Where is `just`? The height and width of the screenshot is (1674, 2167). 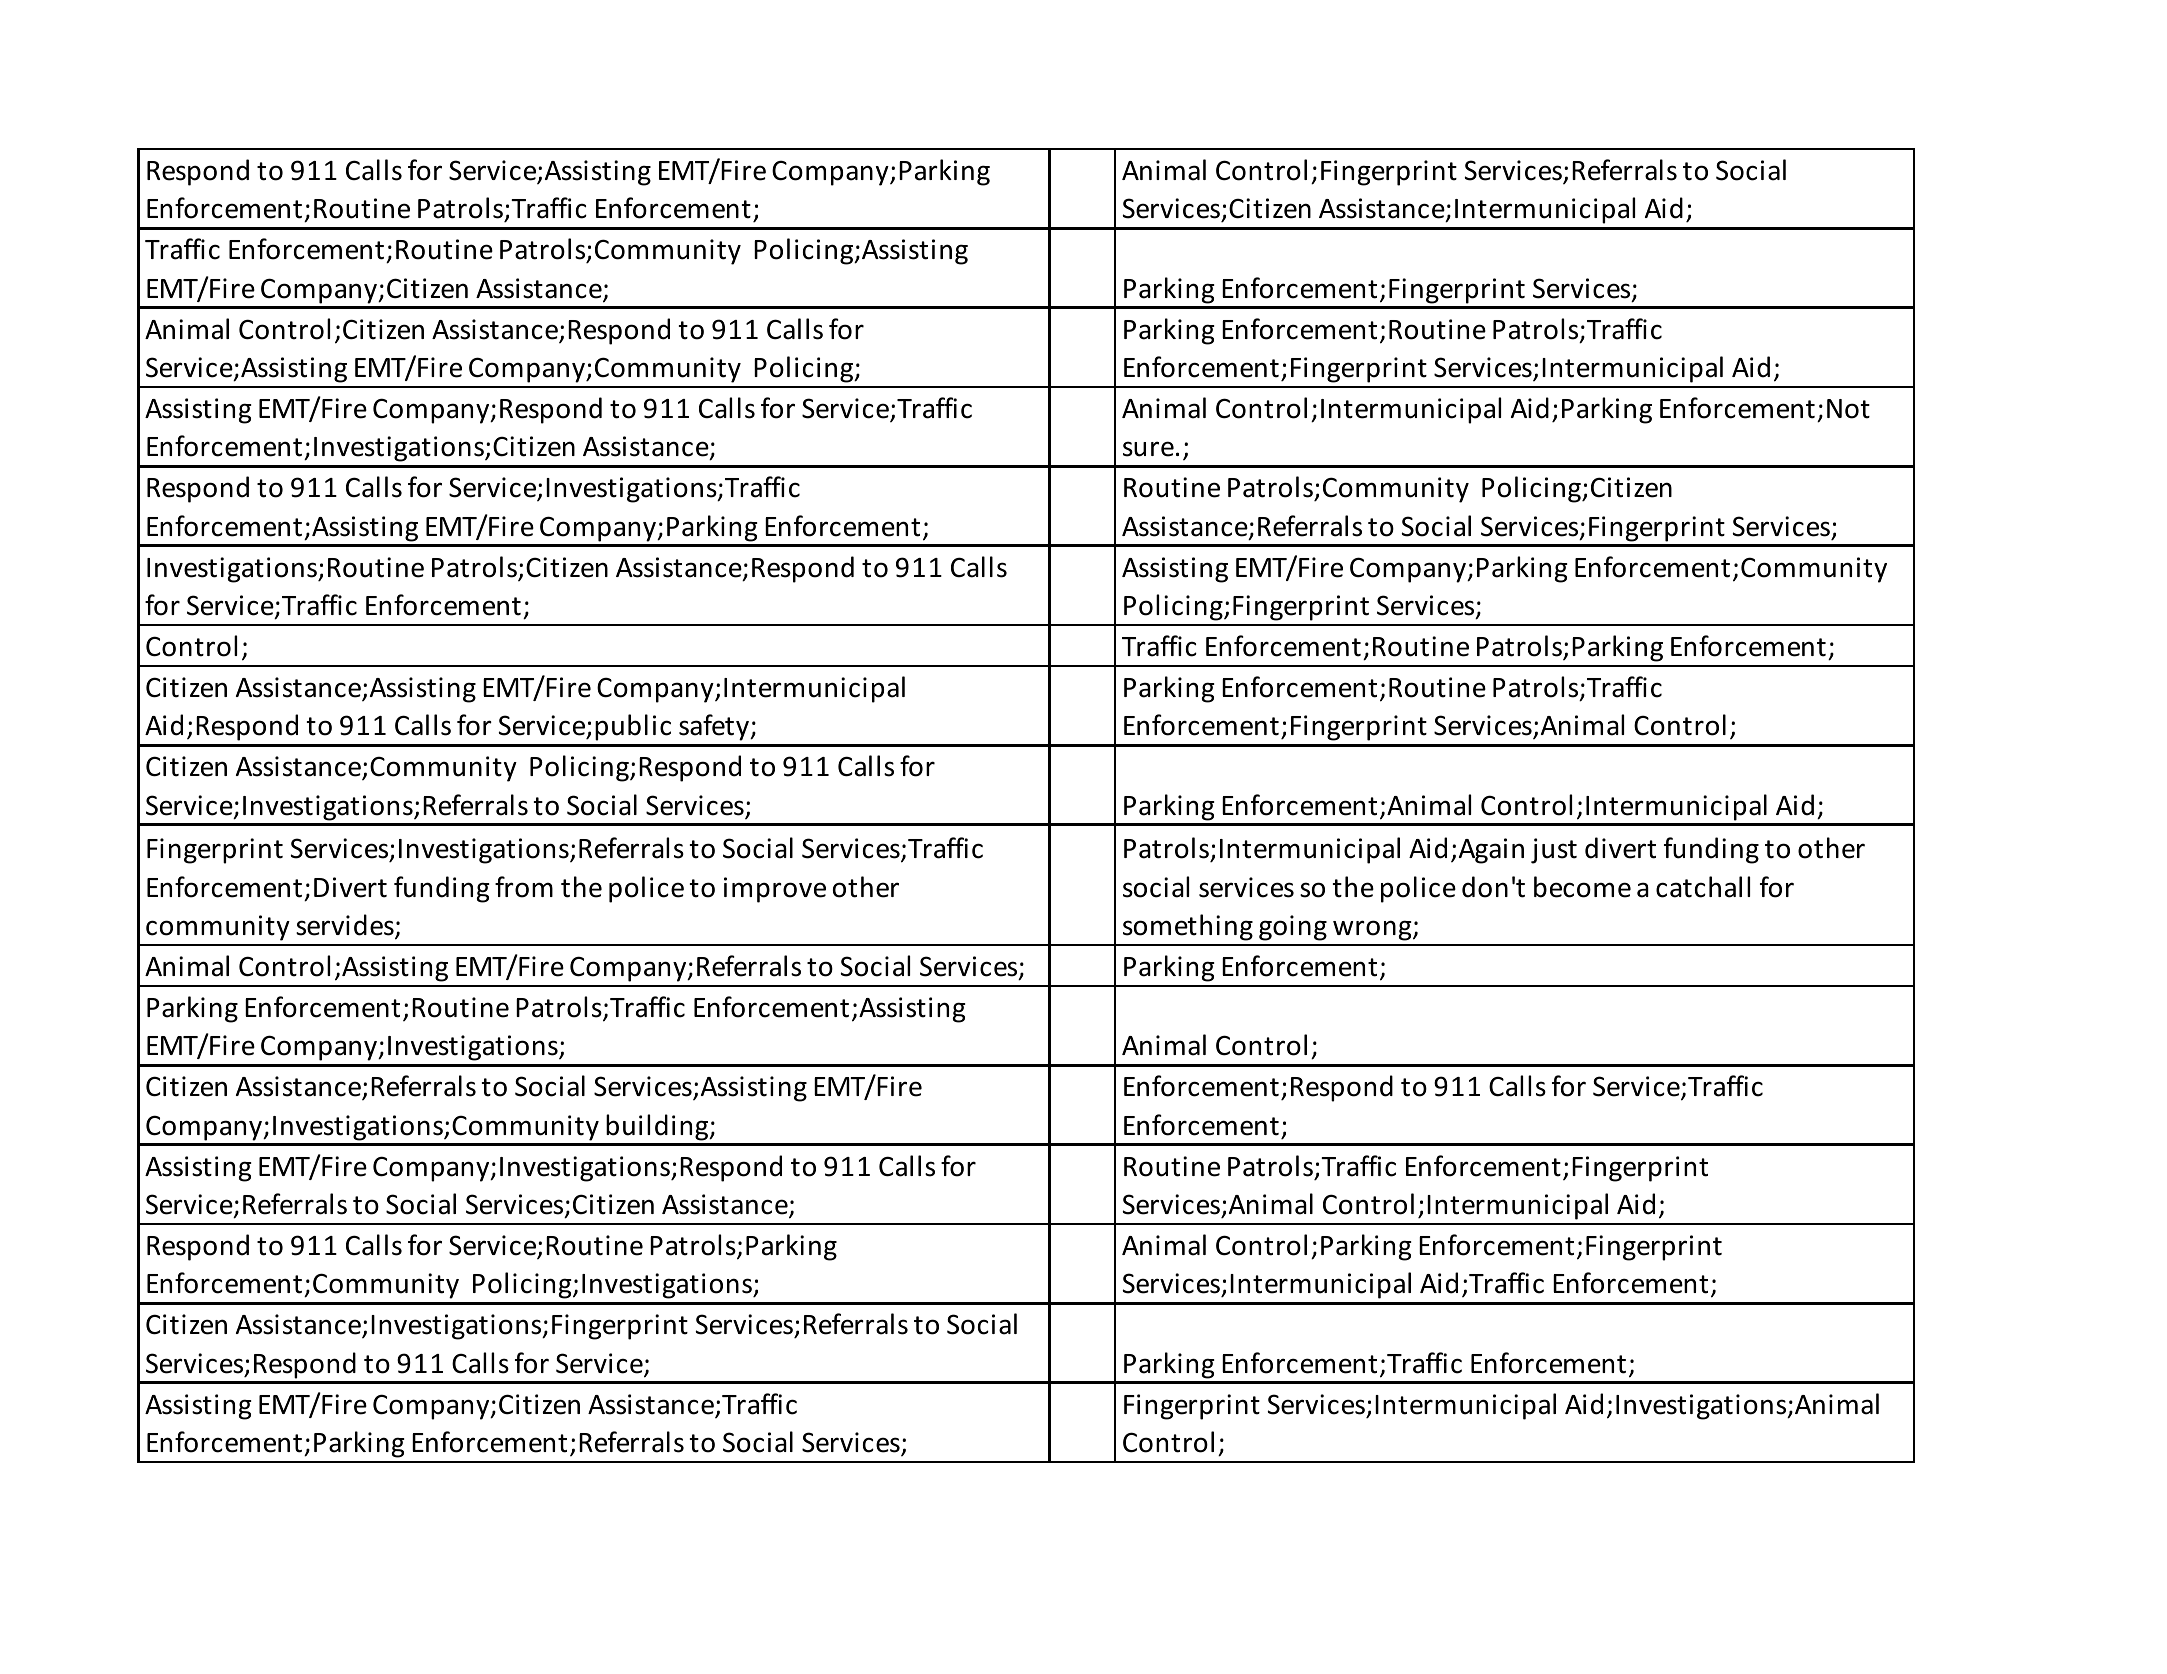 just is located at coordinates (1554, 851).
